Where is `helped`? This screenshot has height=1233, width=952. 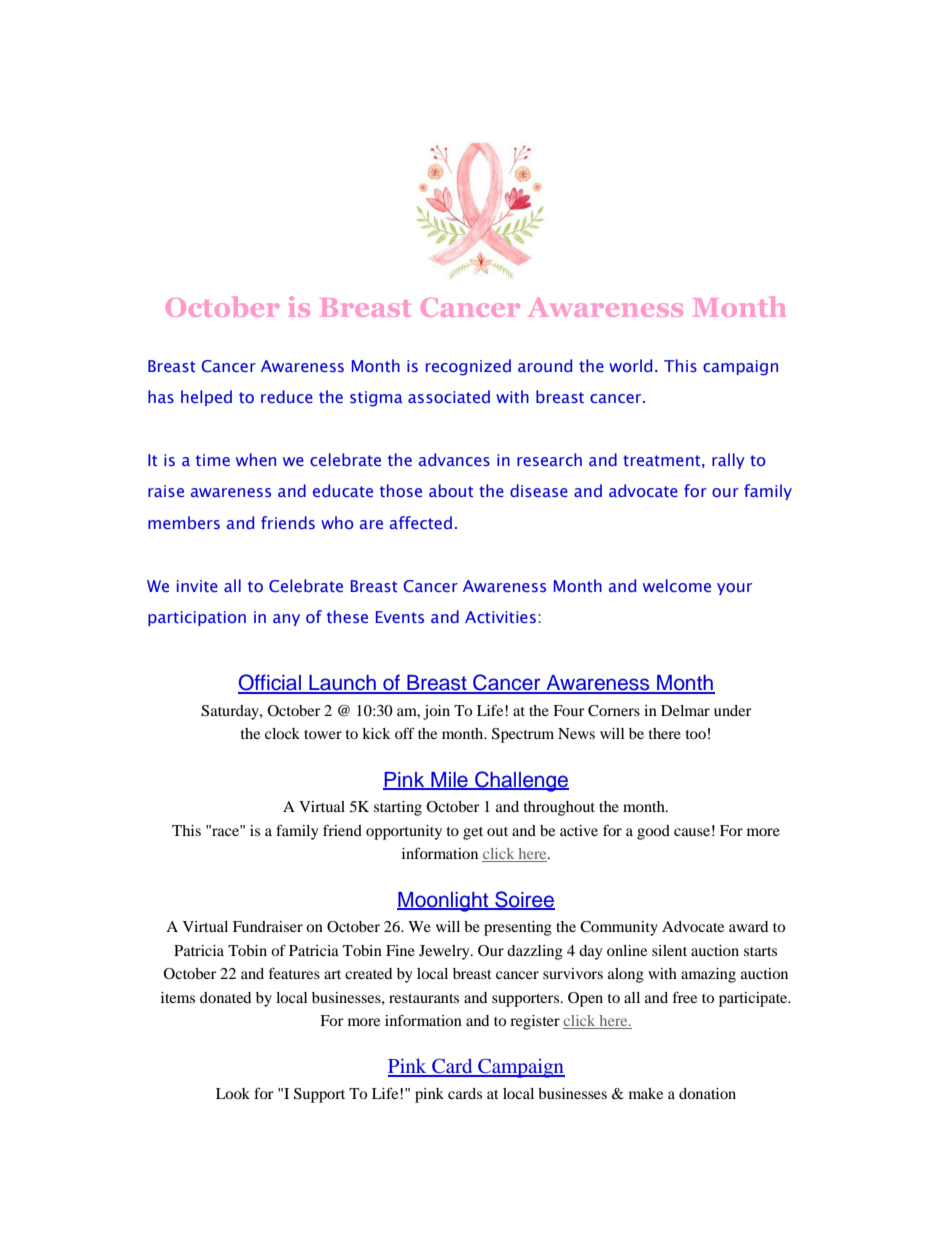 helped is located at coordinates (206, 398).
